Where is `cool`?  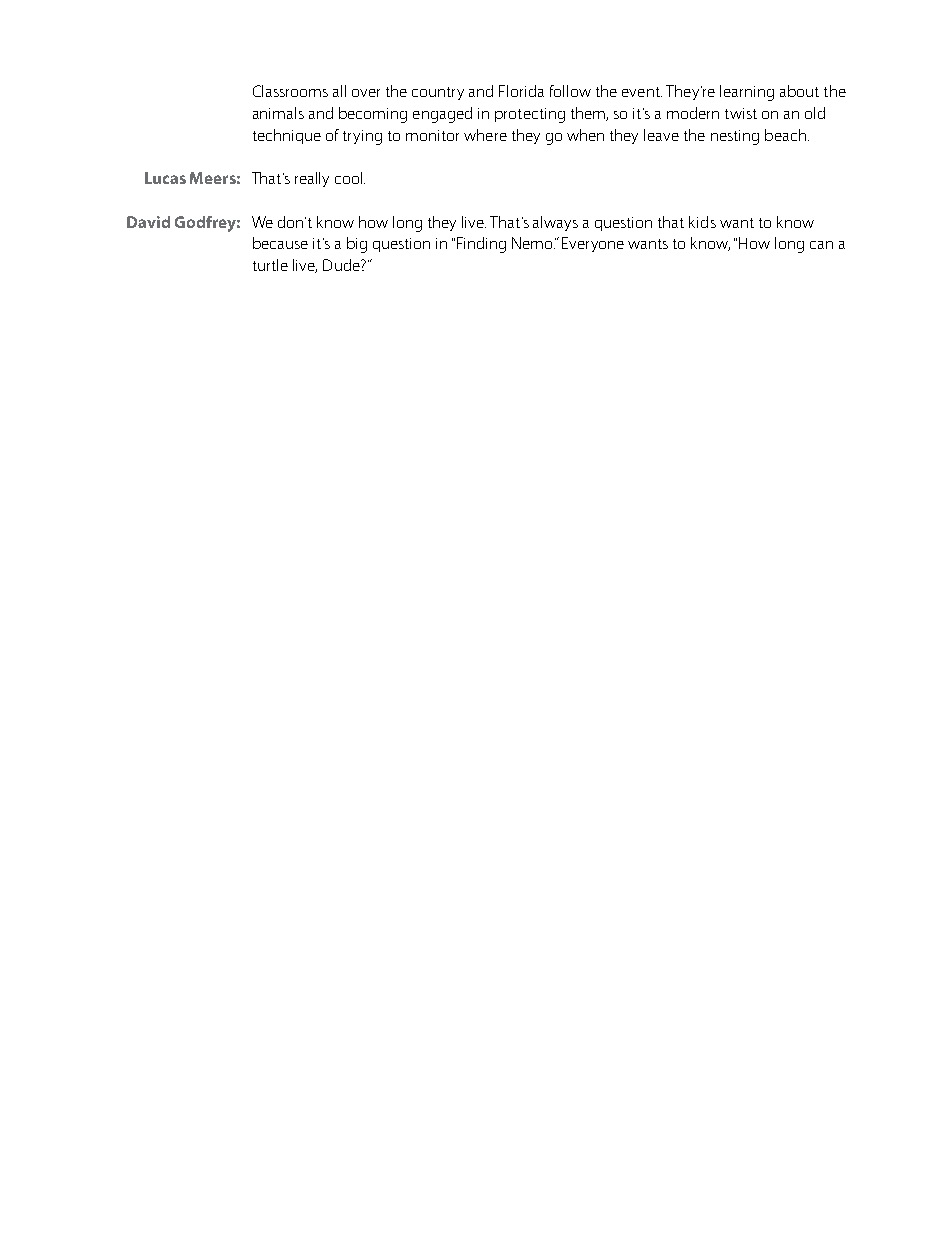
cool is located at coordinates (350, 178).
